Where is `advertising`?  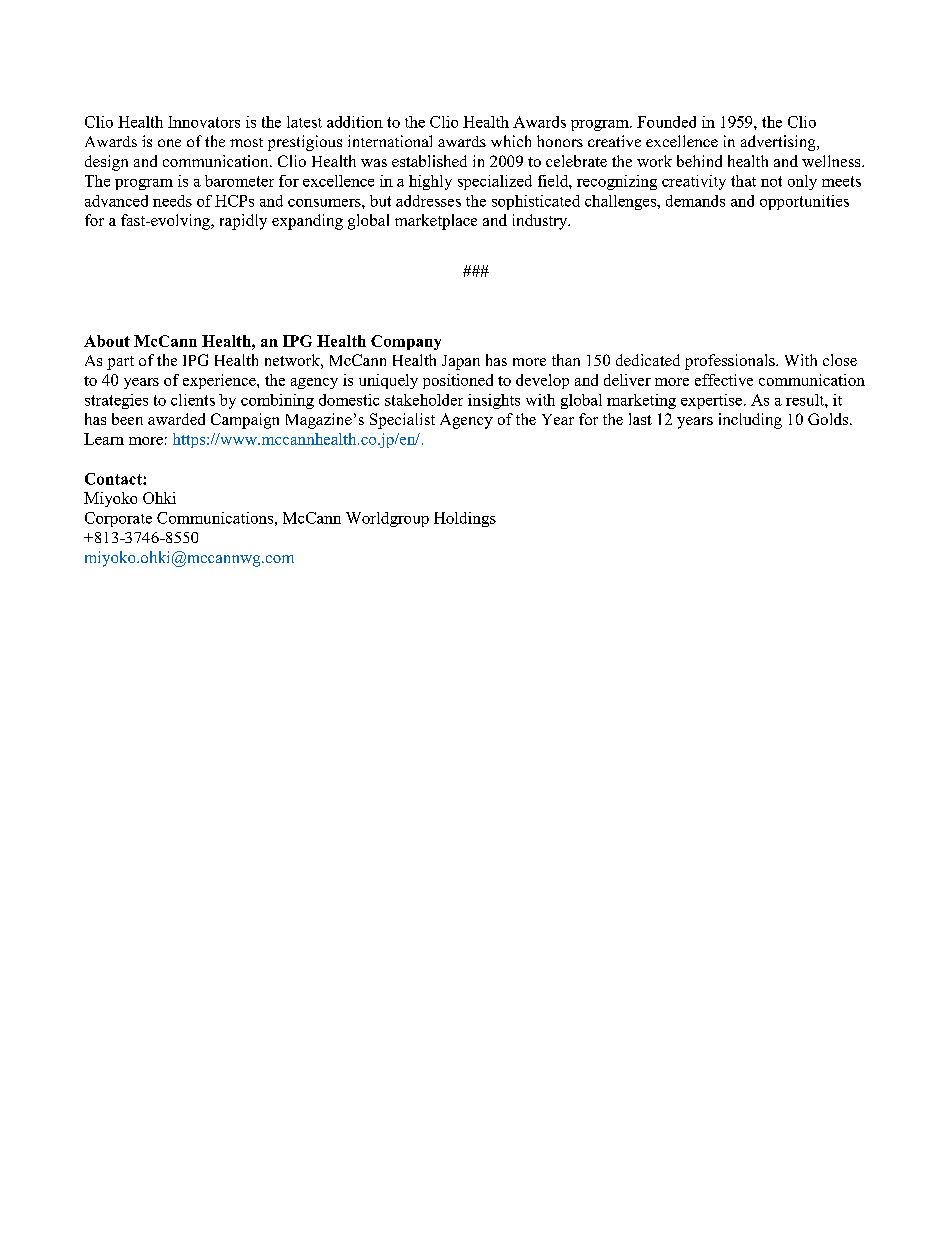 advertising is located at coordinates (779, 143).
